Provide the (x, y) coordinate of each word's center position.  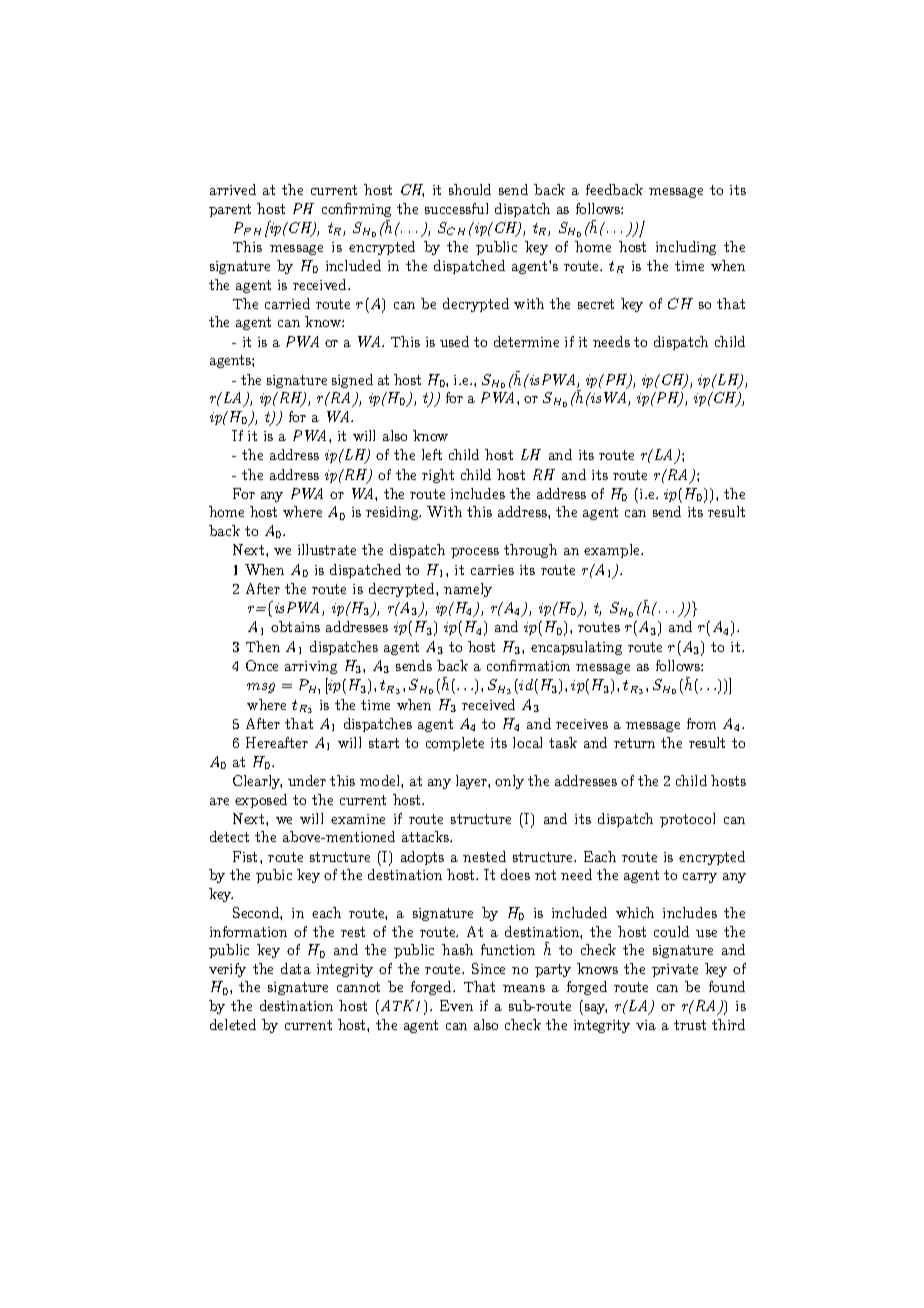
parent (230, 210)
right (438, 476)
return (634, 743)
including (686, 248)
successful (456, 208)
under (307, 780)
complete (455, 744)
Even (456, 1005)
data (296, 968)
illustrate (327, 549)
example (613, 551)
